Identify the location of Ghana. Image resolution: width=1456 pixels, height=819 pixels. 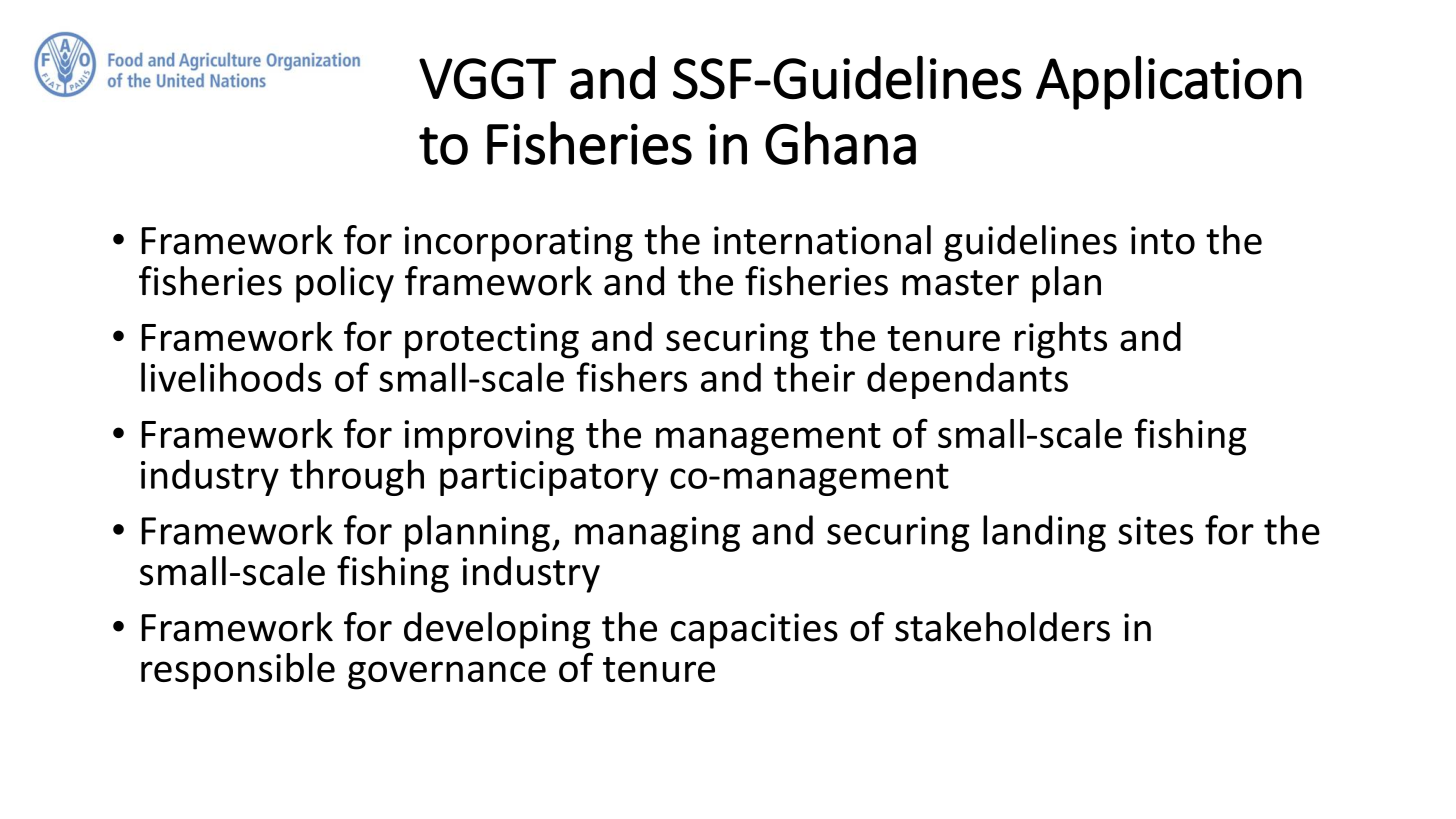
(840, 143).
